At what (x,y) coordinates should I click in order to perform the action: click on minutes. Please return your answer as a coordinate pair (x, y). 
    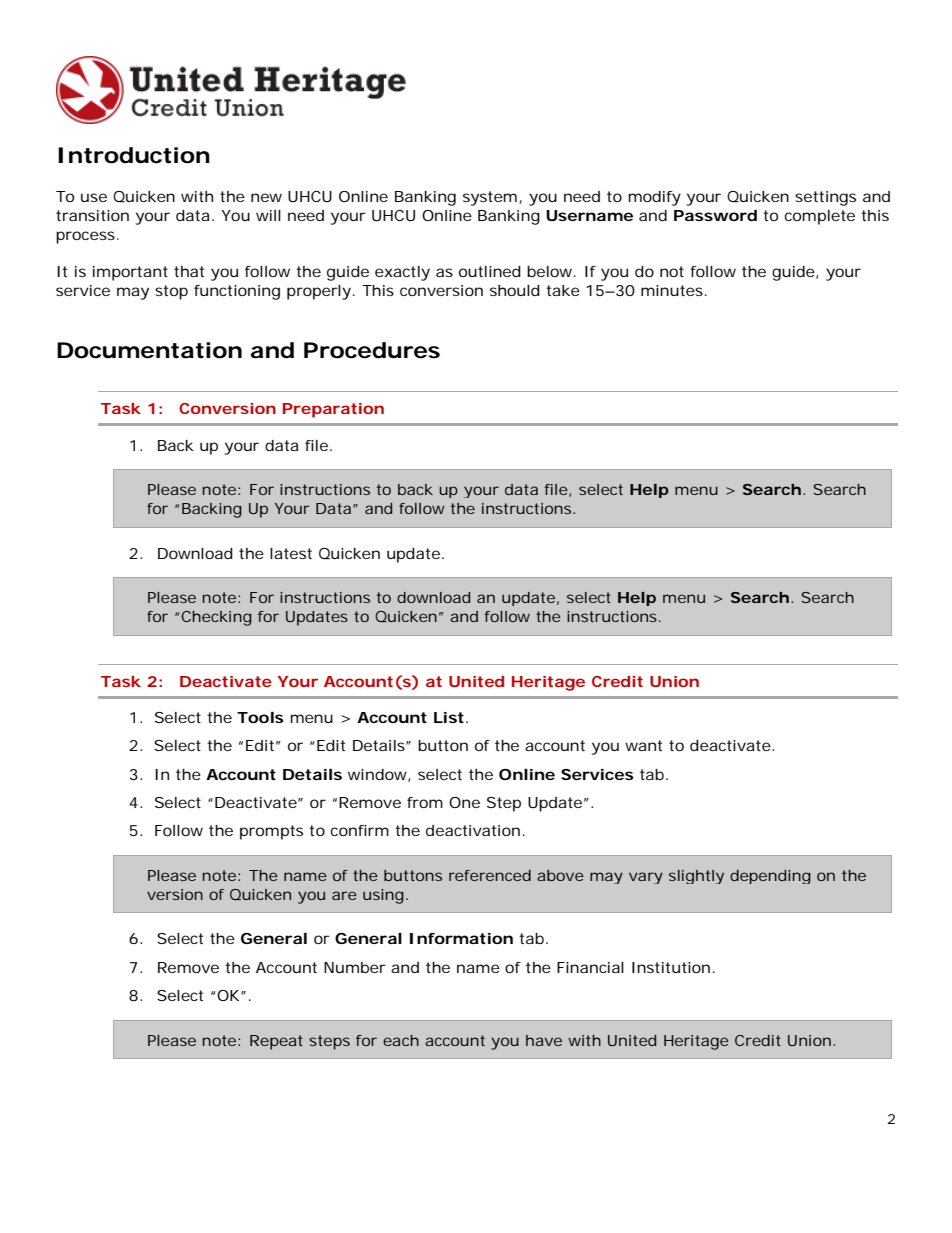
    Looking at the image, I should click on (672, 290).
